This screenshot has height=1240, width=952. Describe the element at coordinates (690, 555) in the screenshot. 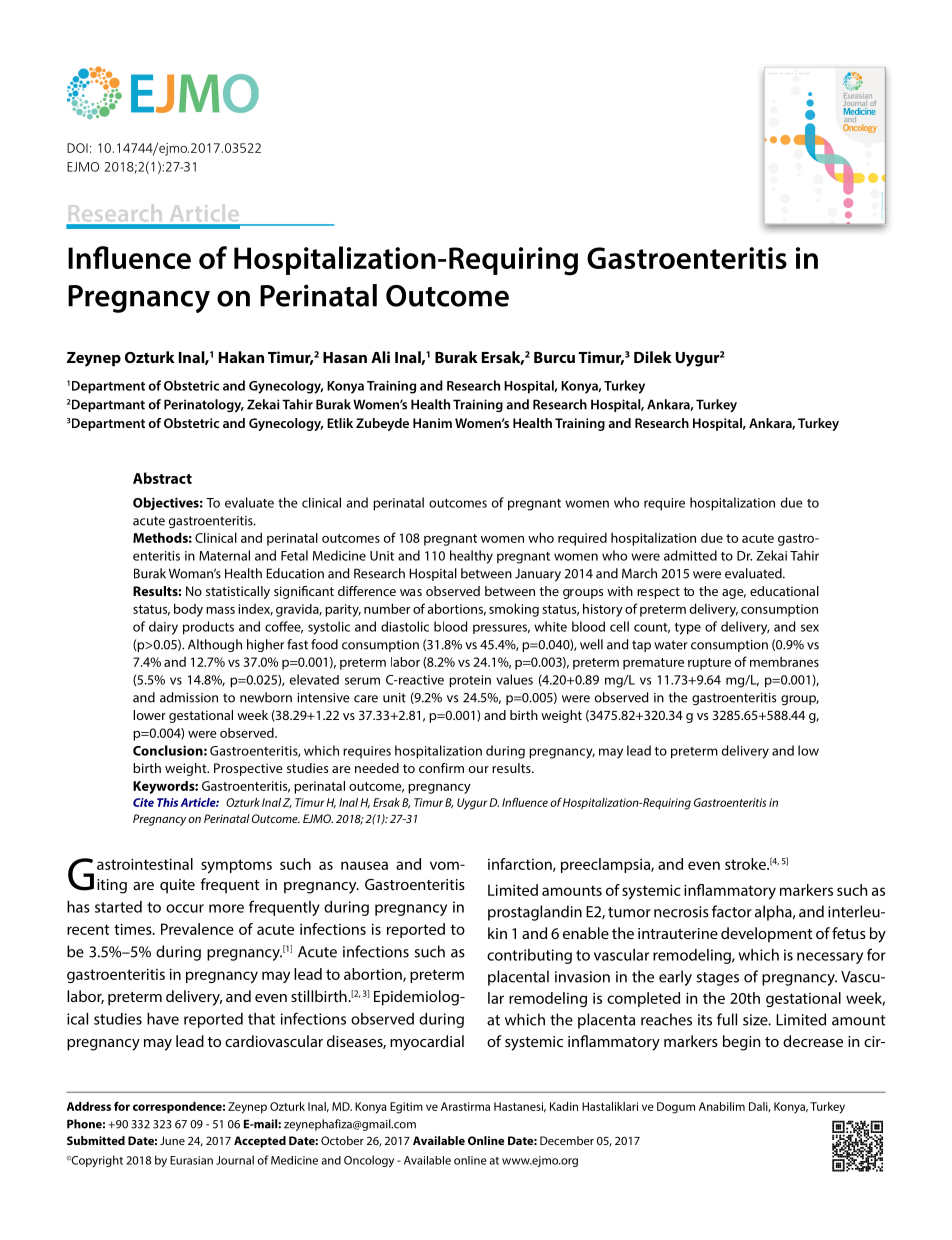

I see `admitted` at that location.
